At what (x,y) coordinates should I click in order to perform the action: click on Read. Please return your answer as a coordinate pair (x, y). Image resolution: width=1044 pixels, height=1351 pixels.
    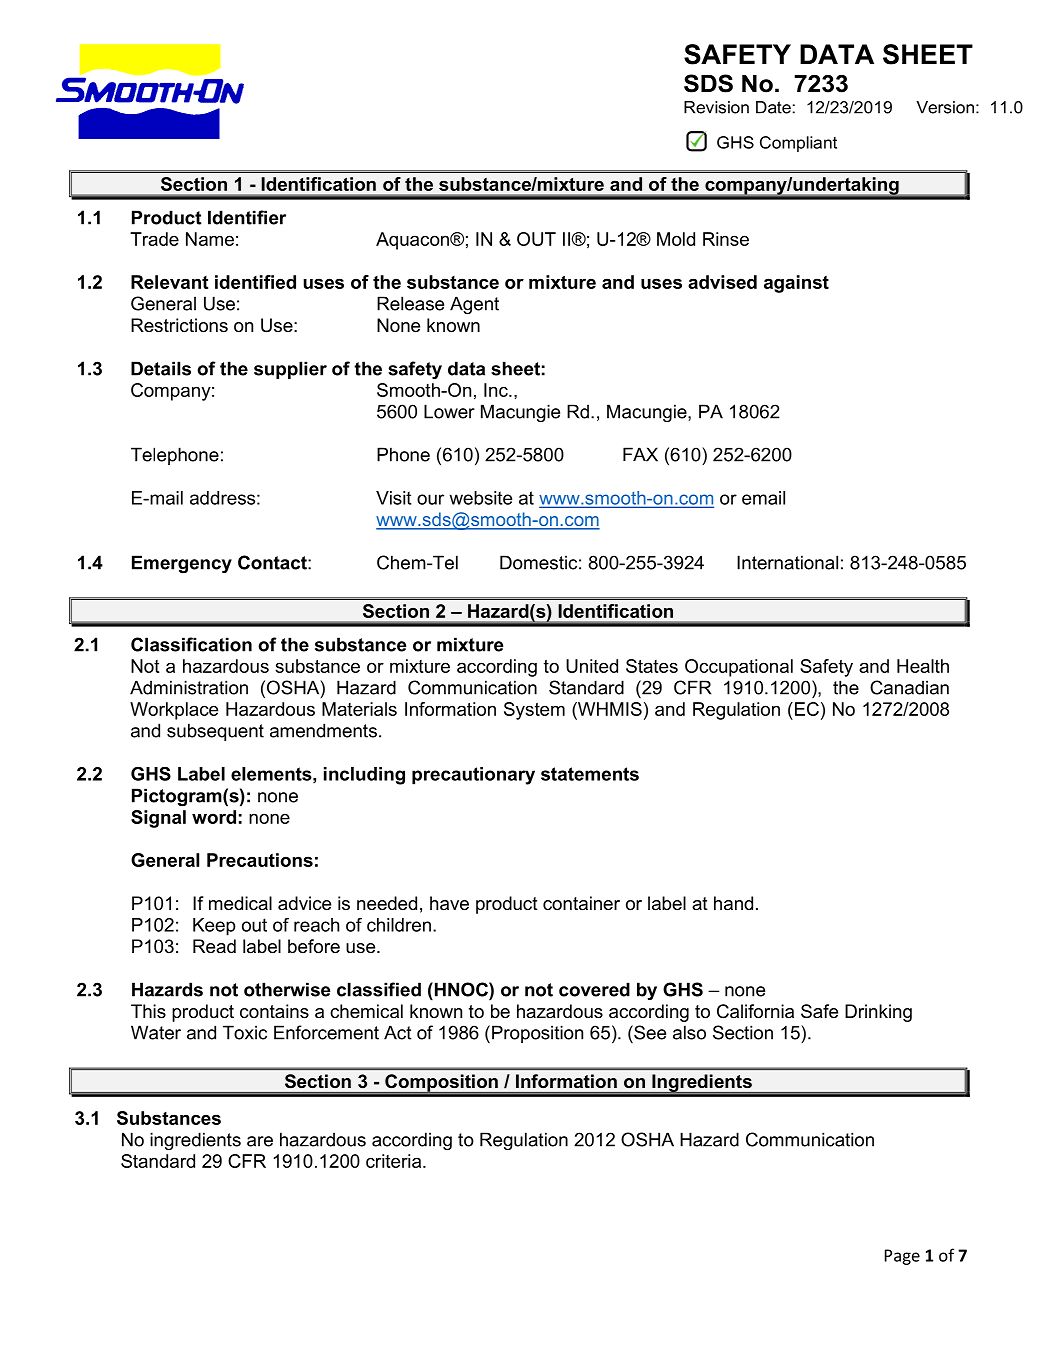
    Looking at the image, I should click on (214, 946).
